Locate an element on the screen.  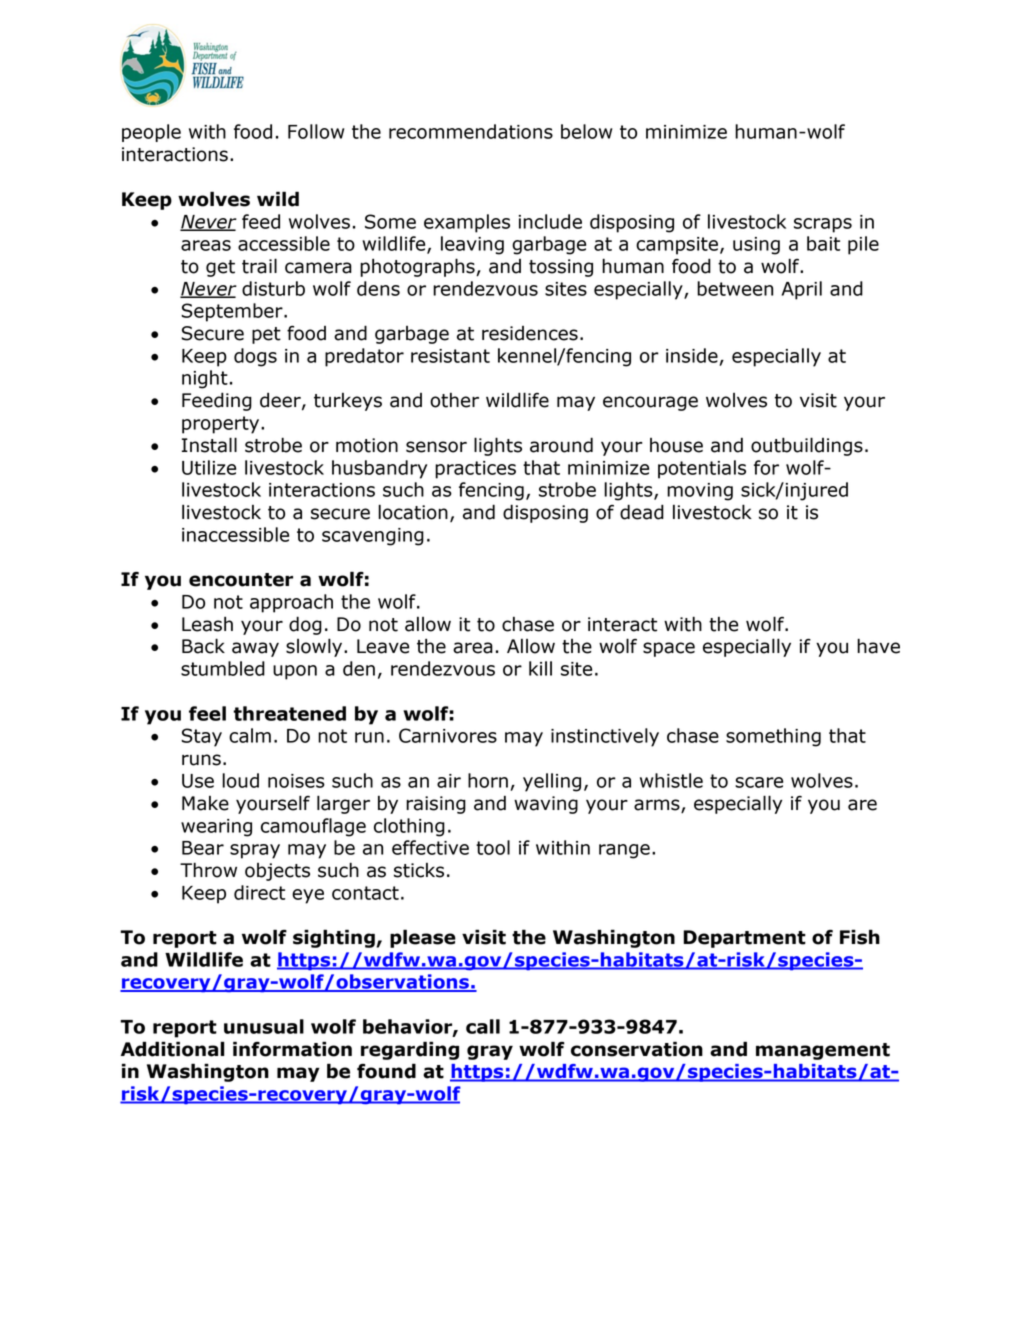
scraps is located at coordinates (823, 225).
